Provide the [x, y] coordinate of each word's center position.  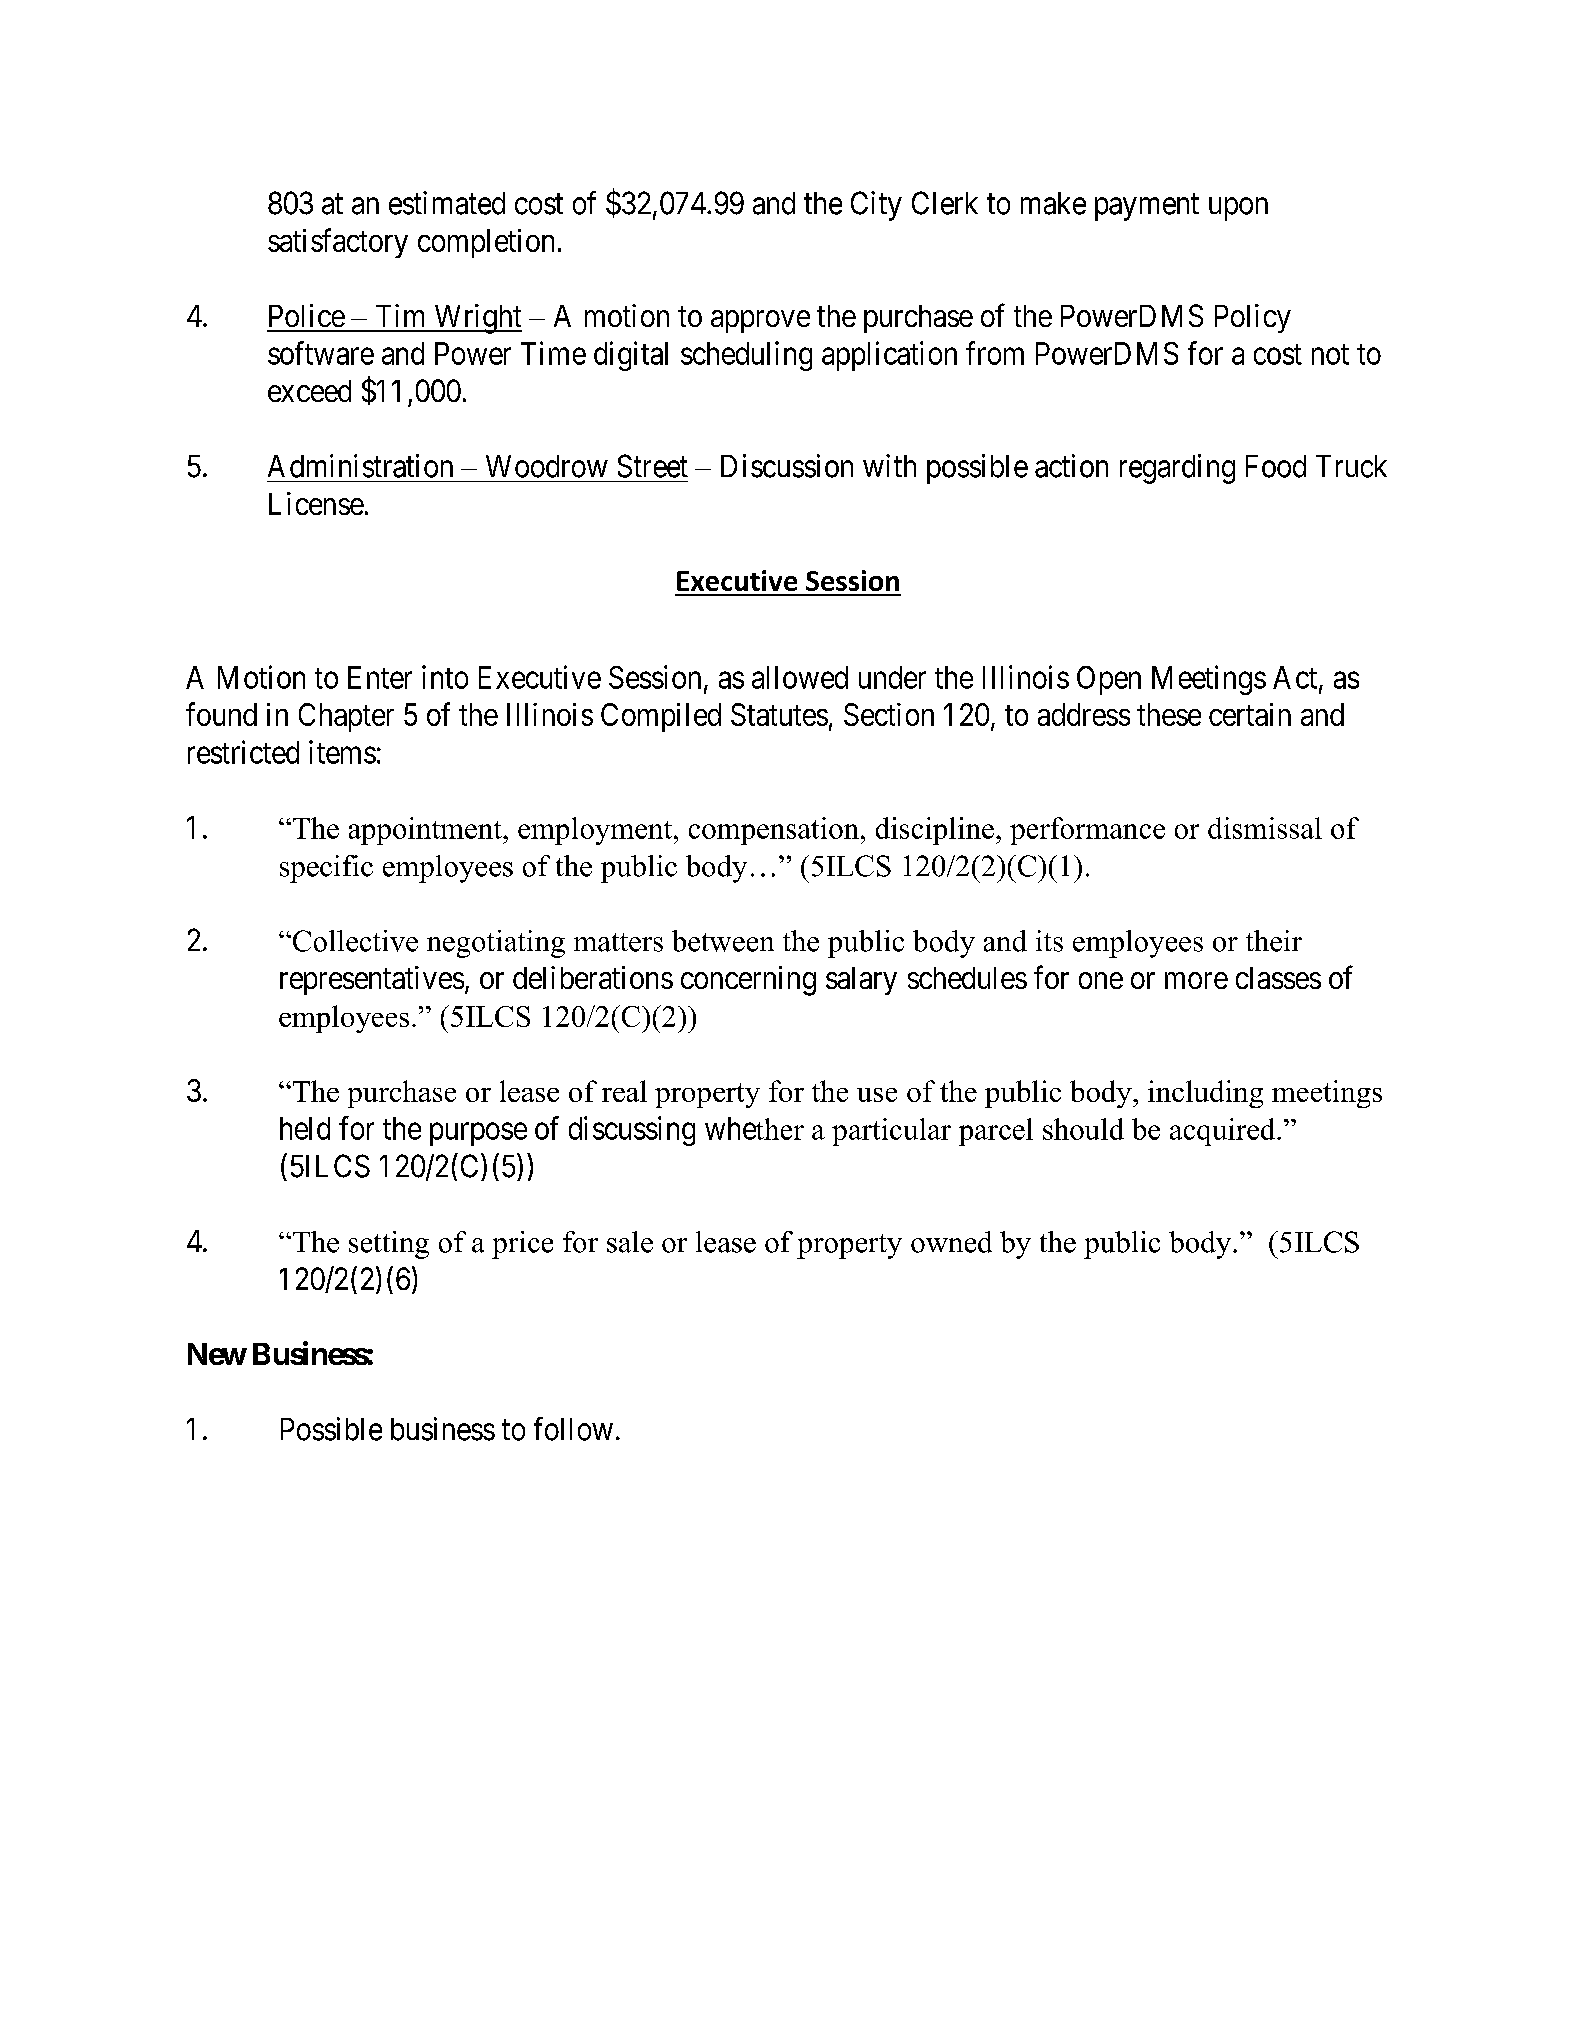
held [305, 1128]
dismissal [1265, 828]
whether [754, 1128]
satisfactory [338, 243]
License [316, 503]
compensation [774, 831]
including [1205, 1094]
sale [630, 1242]
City [876, 206]
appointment [426, 831]
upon [1238, 209]
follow [573, 1429]
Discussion [787, 466]
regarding [1177, 469]
